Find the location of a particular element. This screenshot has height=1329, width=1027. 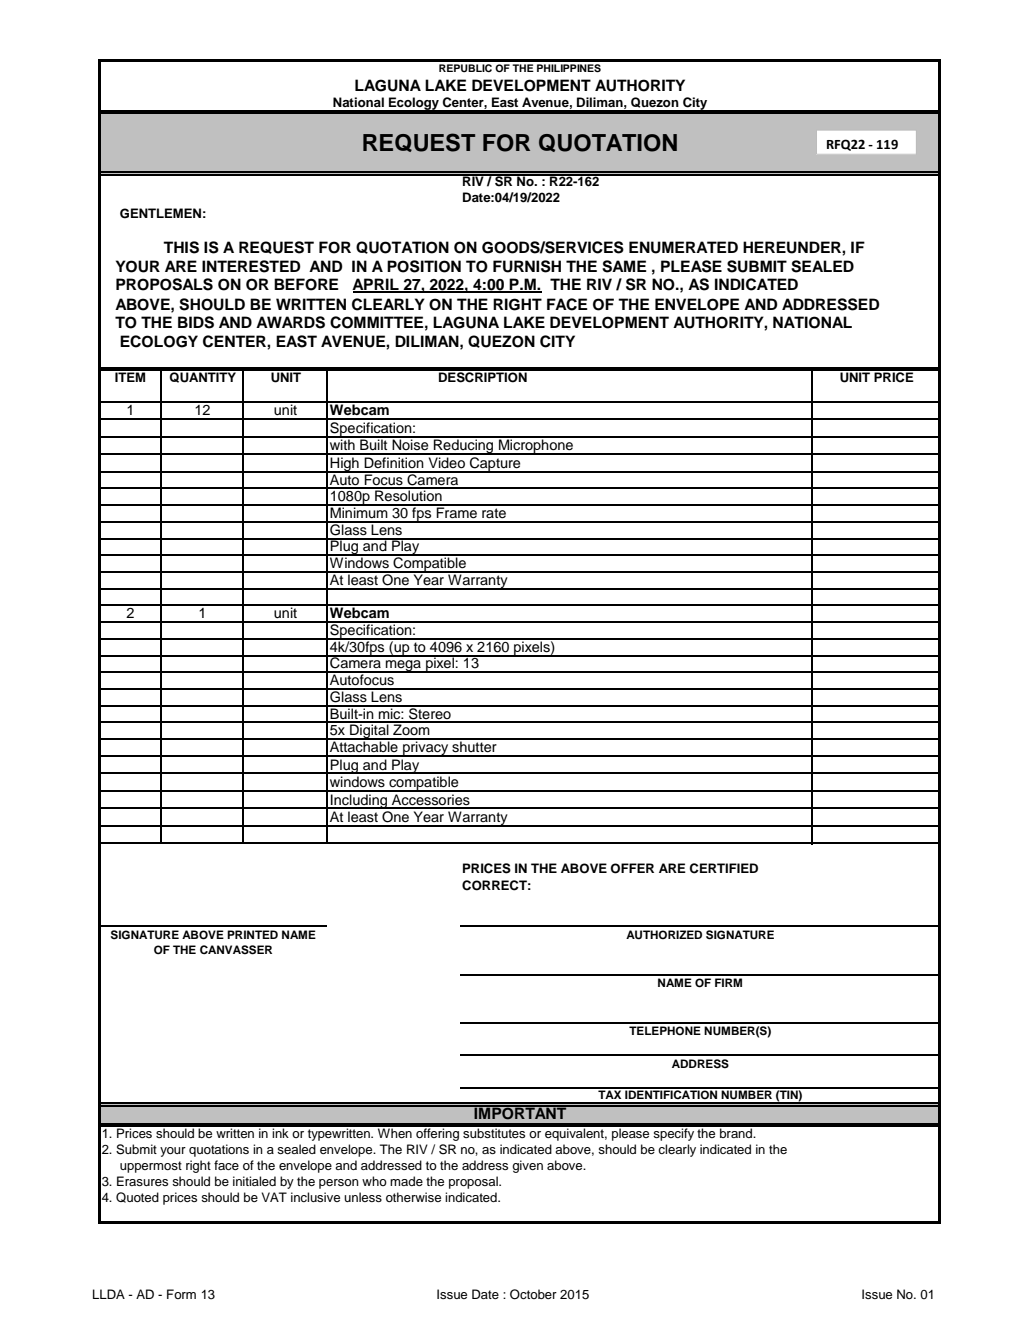

CERTIFIED is located at coordinates (723, 868).
